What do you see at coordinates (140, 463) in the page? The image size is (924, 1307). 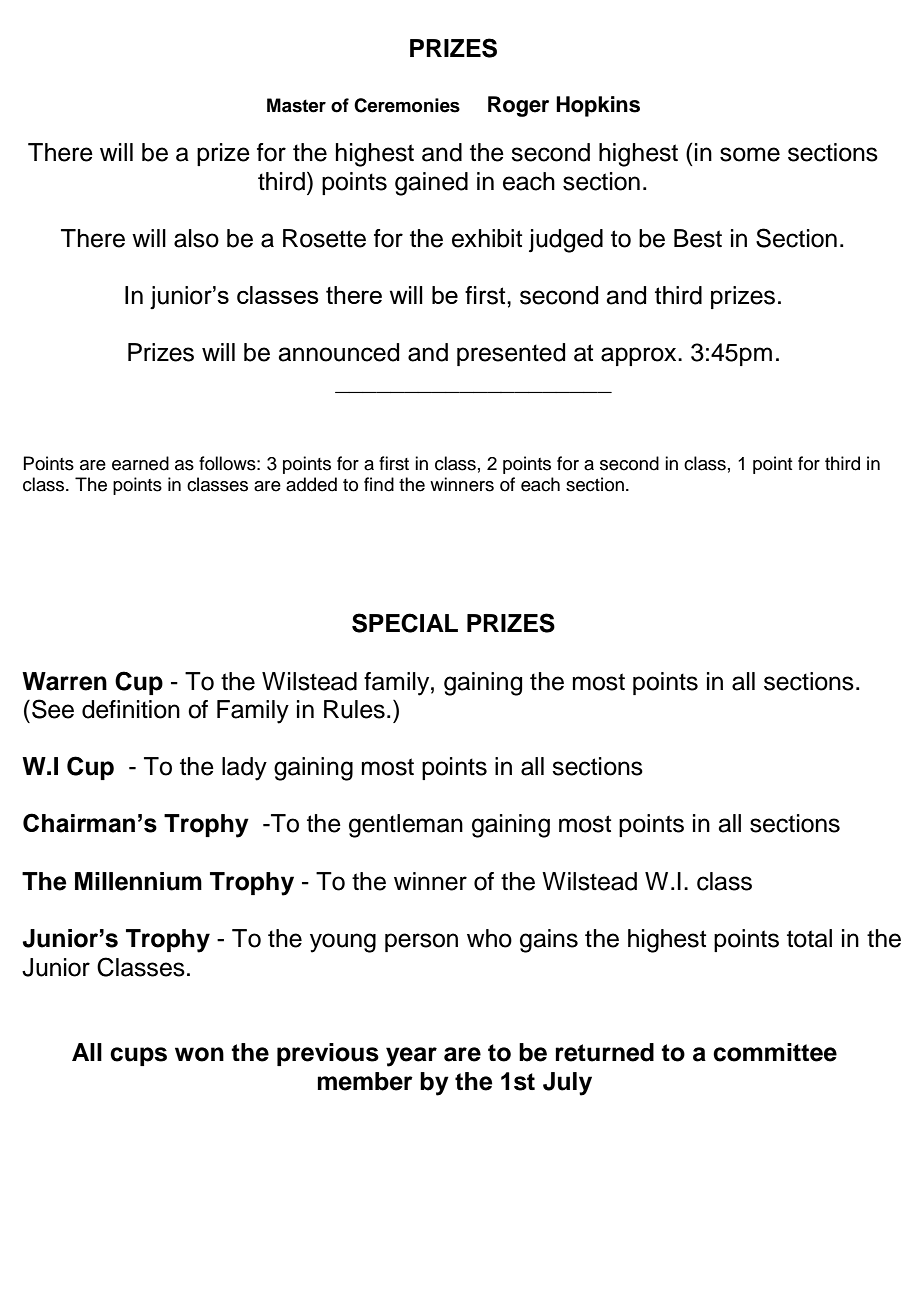 I see `earned` at bounding box center [140, 463].
